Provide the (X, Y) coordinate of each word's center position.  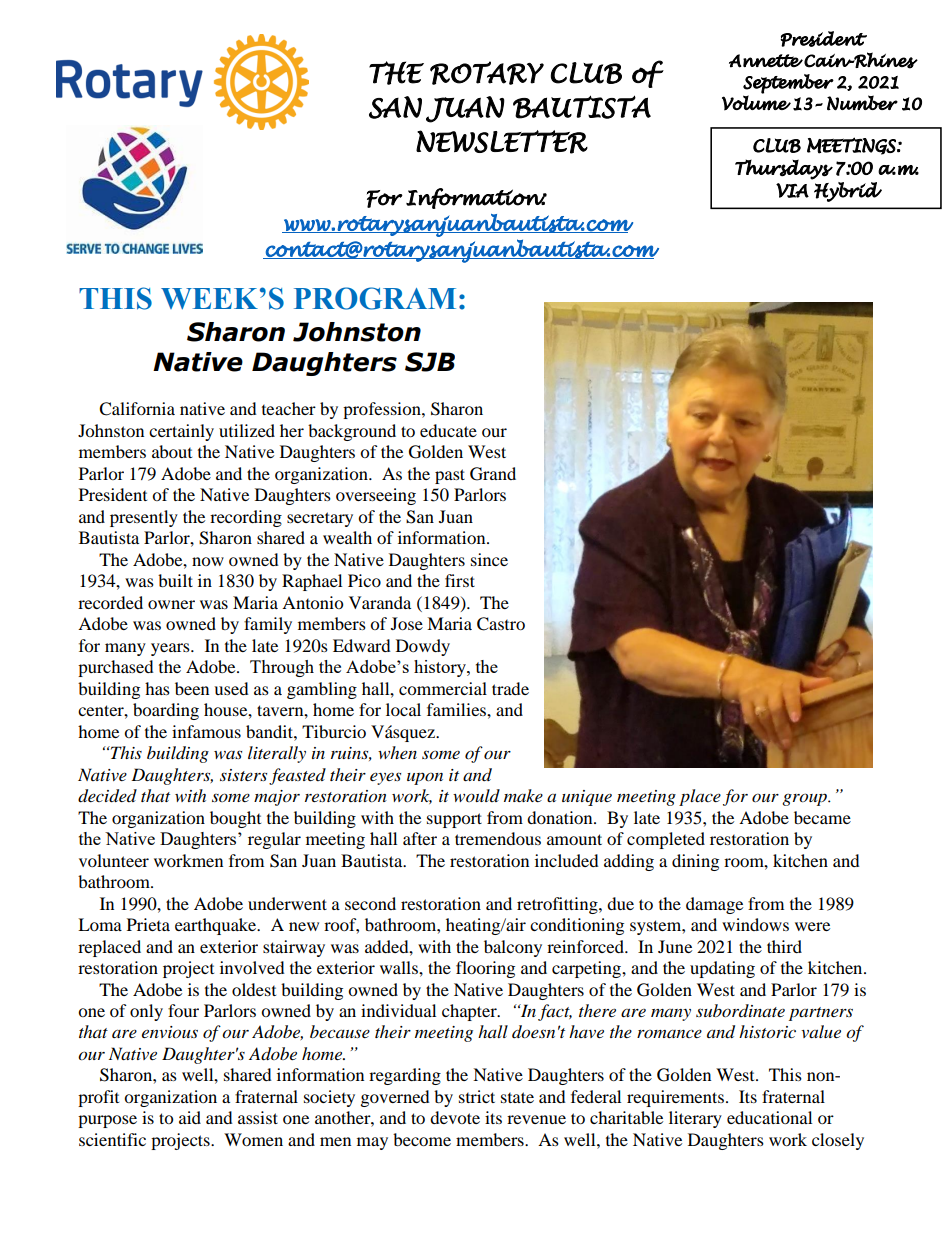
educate (448, 430)
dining (695, 862)
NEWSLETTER (502, 142)
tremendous (498, 838)
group (805, 799)
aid (190, 1117)
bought (235, 819)
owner (171, 604)
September (788, 84)
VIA (792, 190)
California (137, 409)
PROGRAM (375, 298)
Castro (501, 624)
